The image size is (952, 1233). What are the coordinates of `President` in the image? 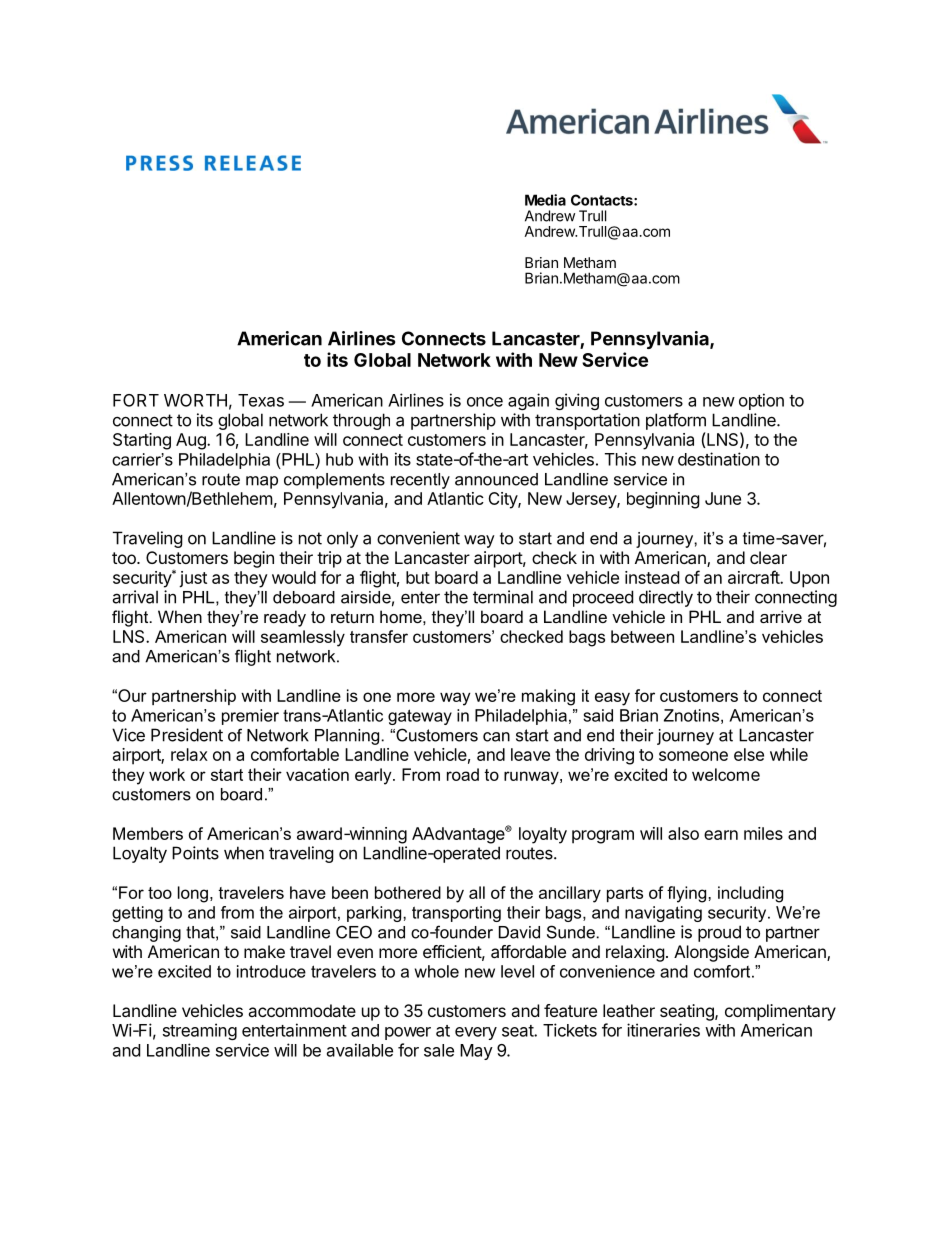 It's located at (187, 735).
